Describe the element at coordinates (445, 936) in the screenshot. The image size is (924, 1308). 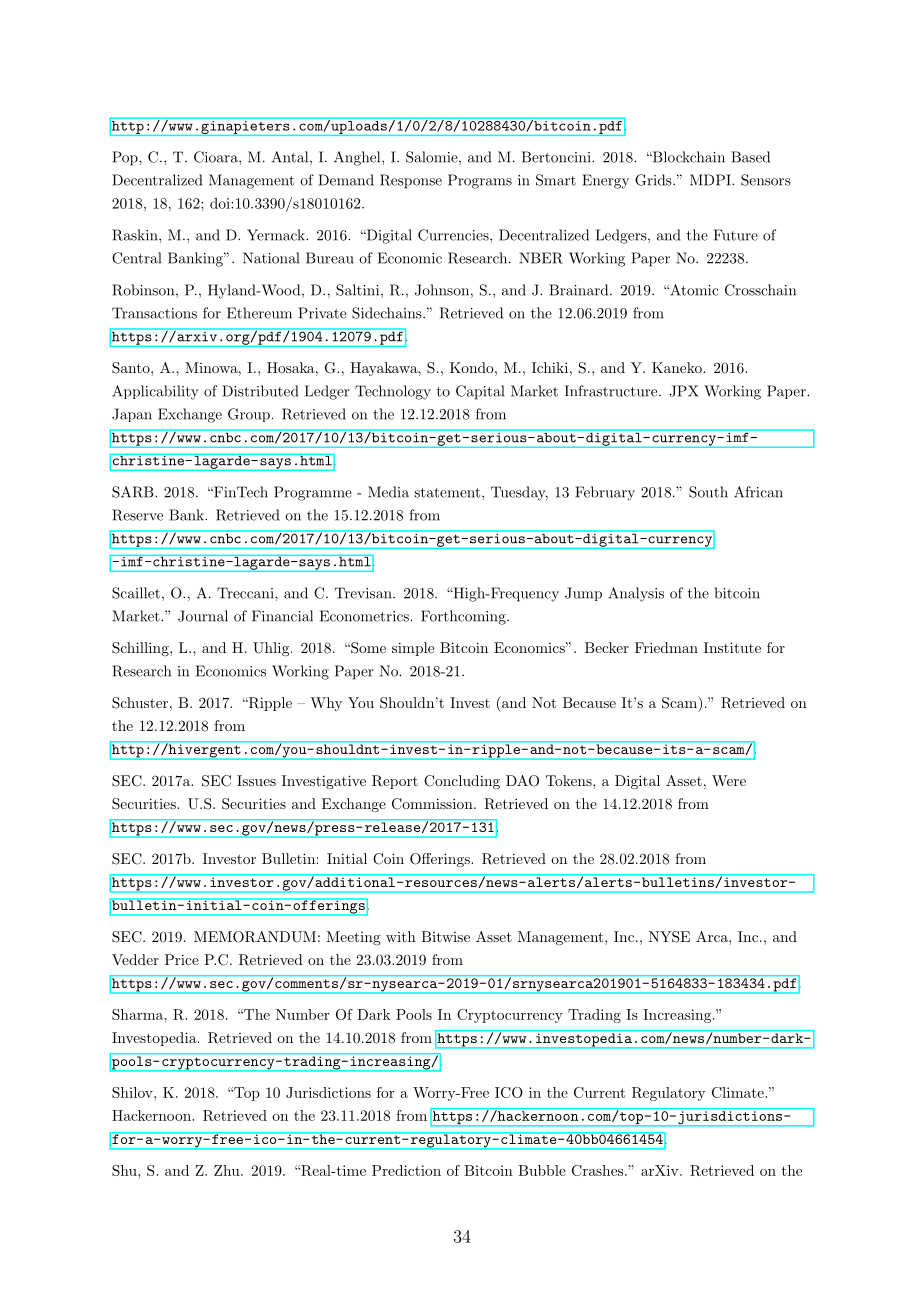
I see `Bitwise` at that location.
